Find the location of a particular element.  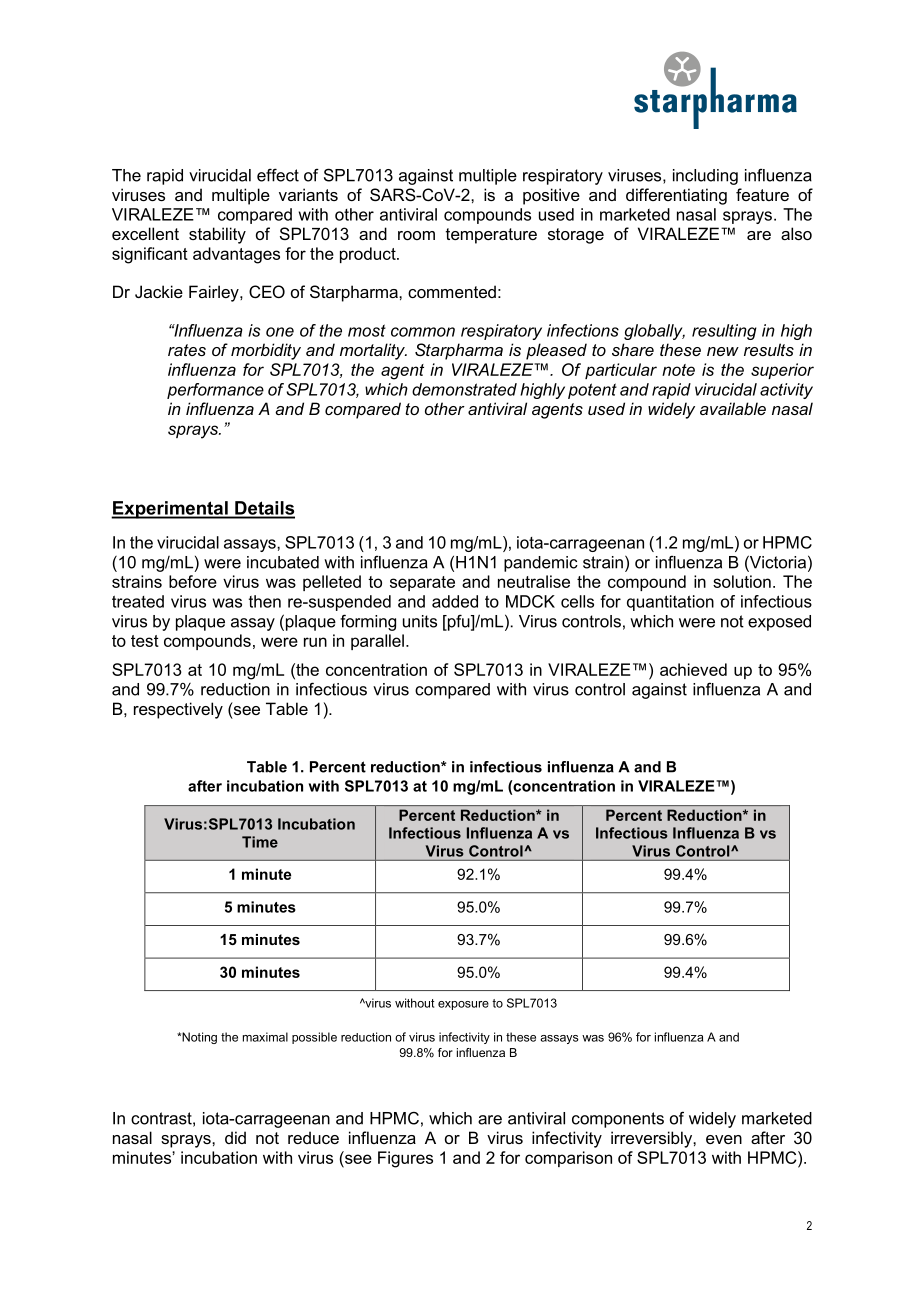

solution is located at coordinates (742, 581).
